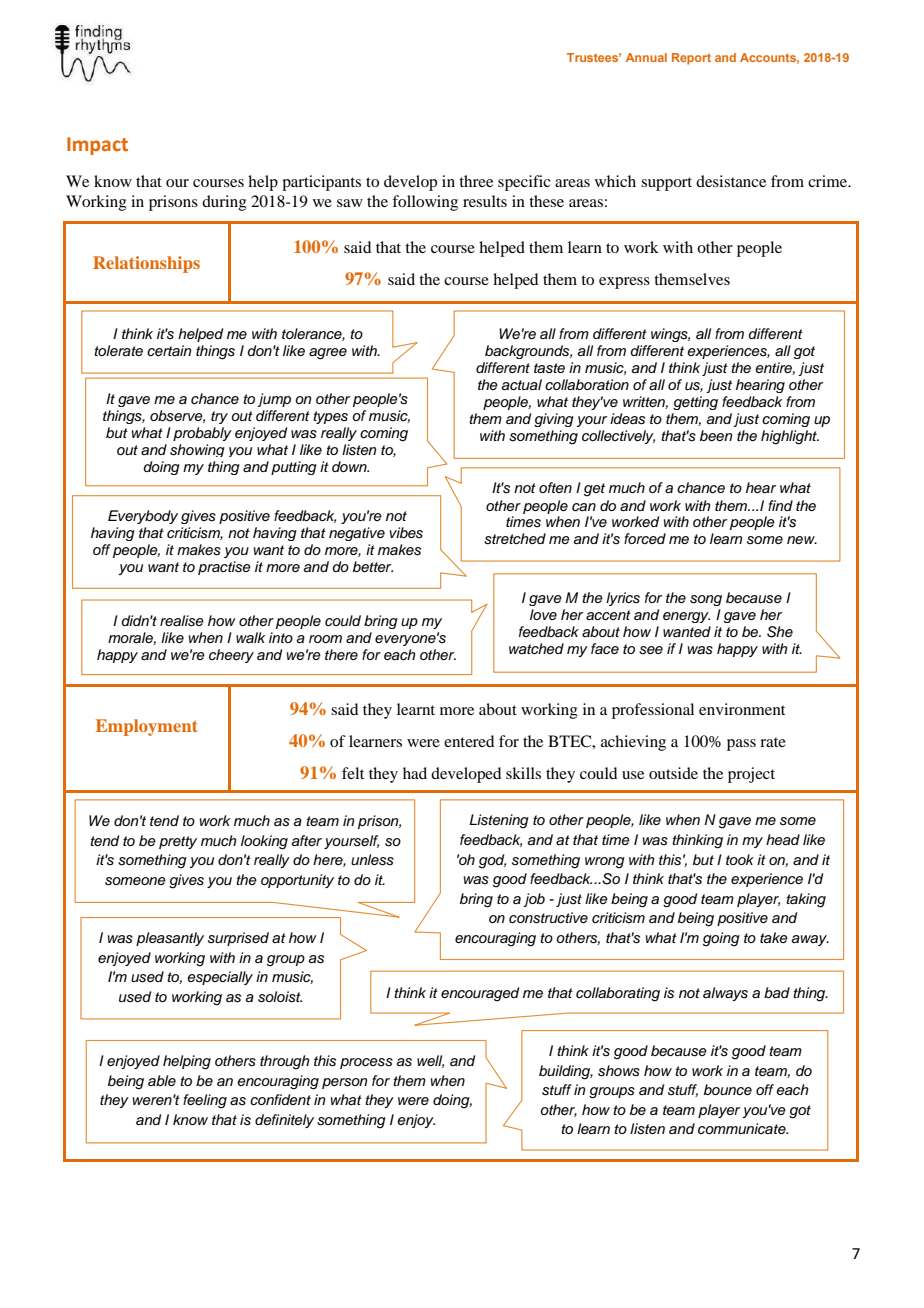 The image size is (924, 1308). Describe the element at coordinates (751, 775) in the screenshot. I see `project` at that location.
